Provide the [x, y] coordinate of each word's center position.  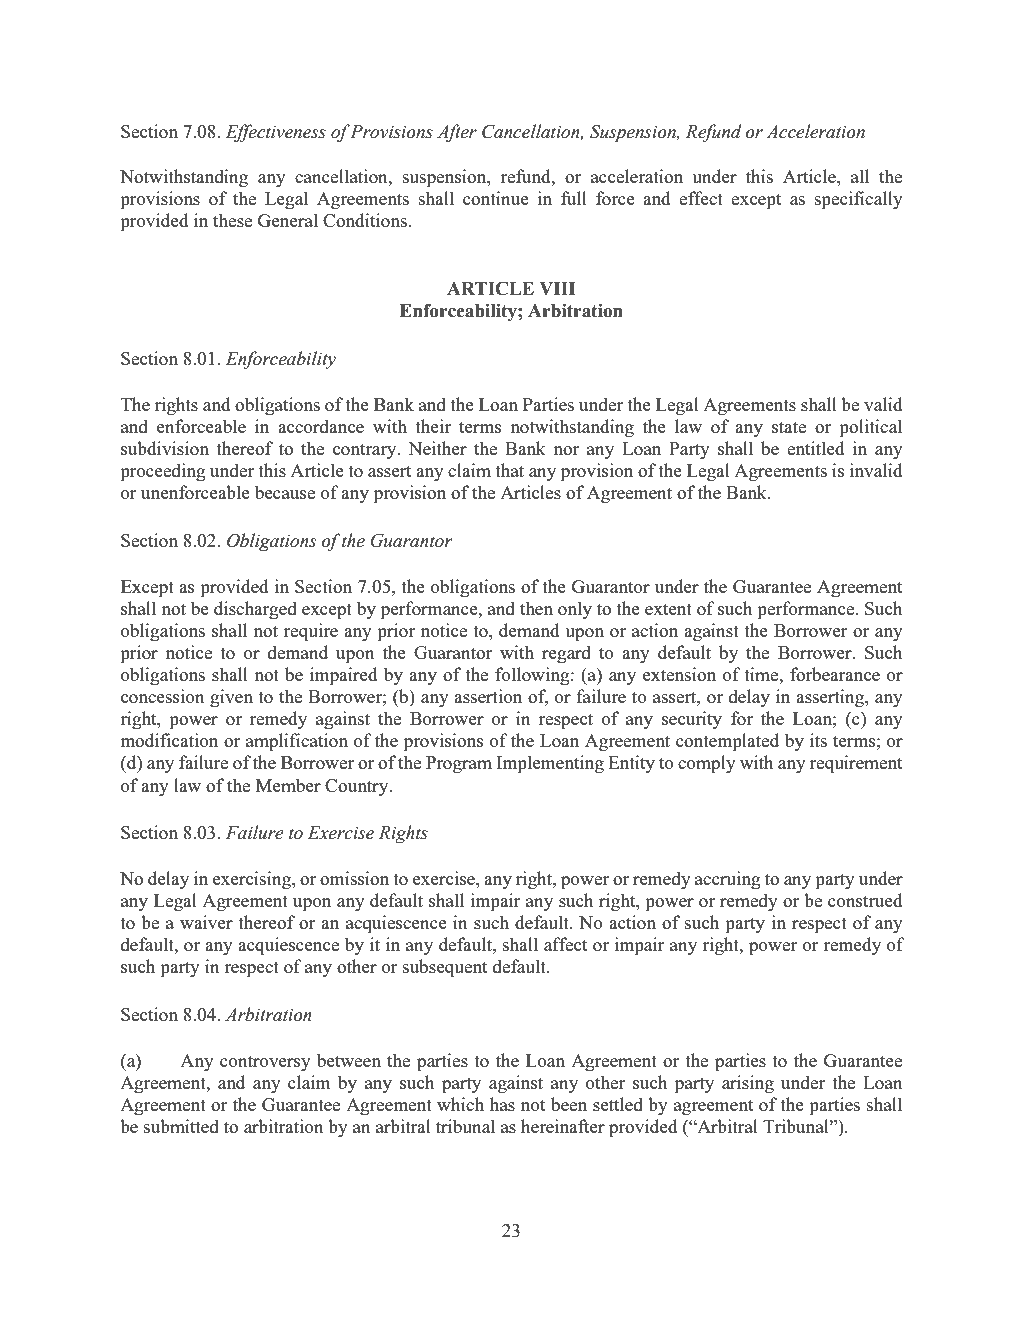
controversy [265, 1063]
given [231, 698]
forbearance [835, 674]
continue [496, 198]
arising [748, 1084]
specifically [859, 200]
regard [566, 654]
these [232, 220]
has [502, 1104]
